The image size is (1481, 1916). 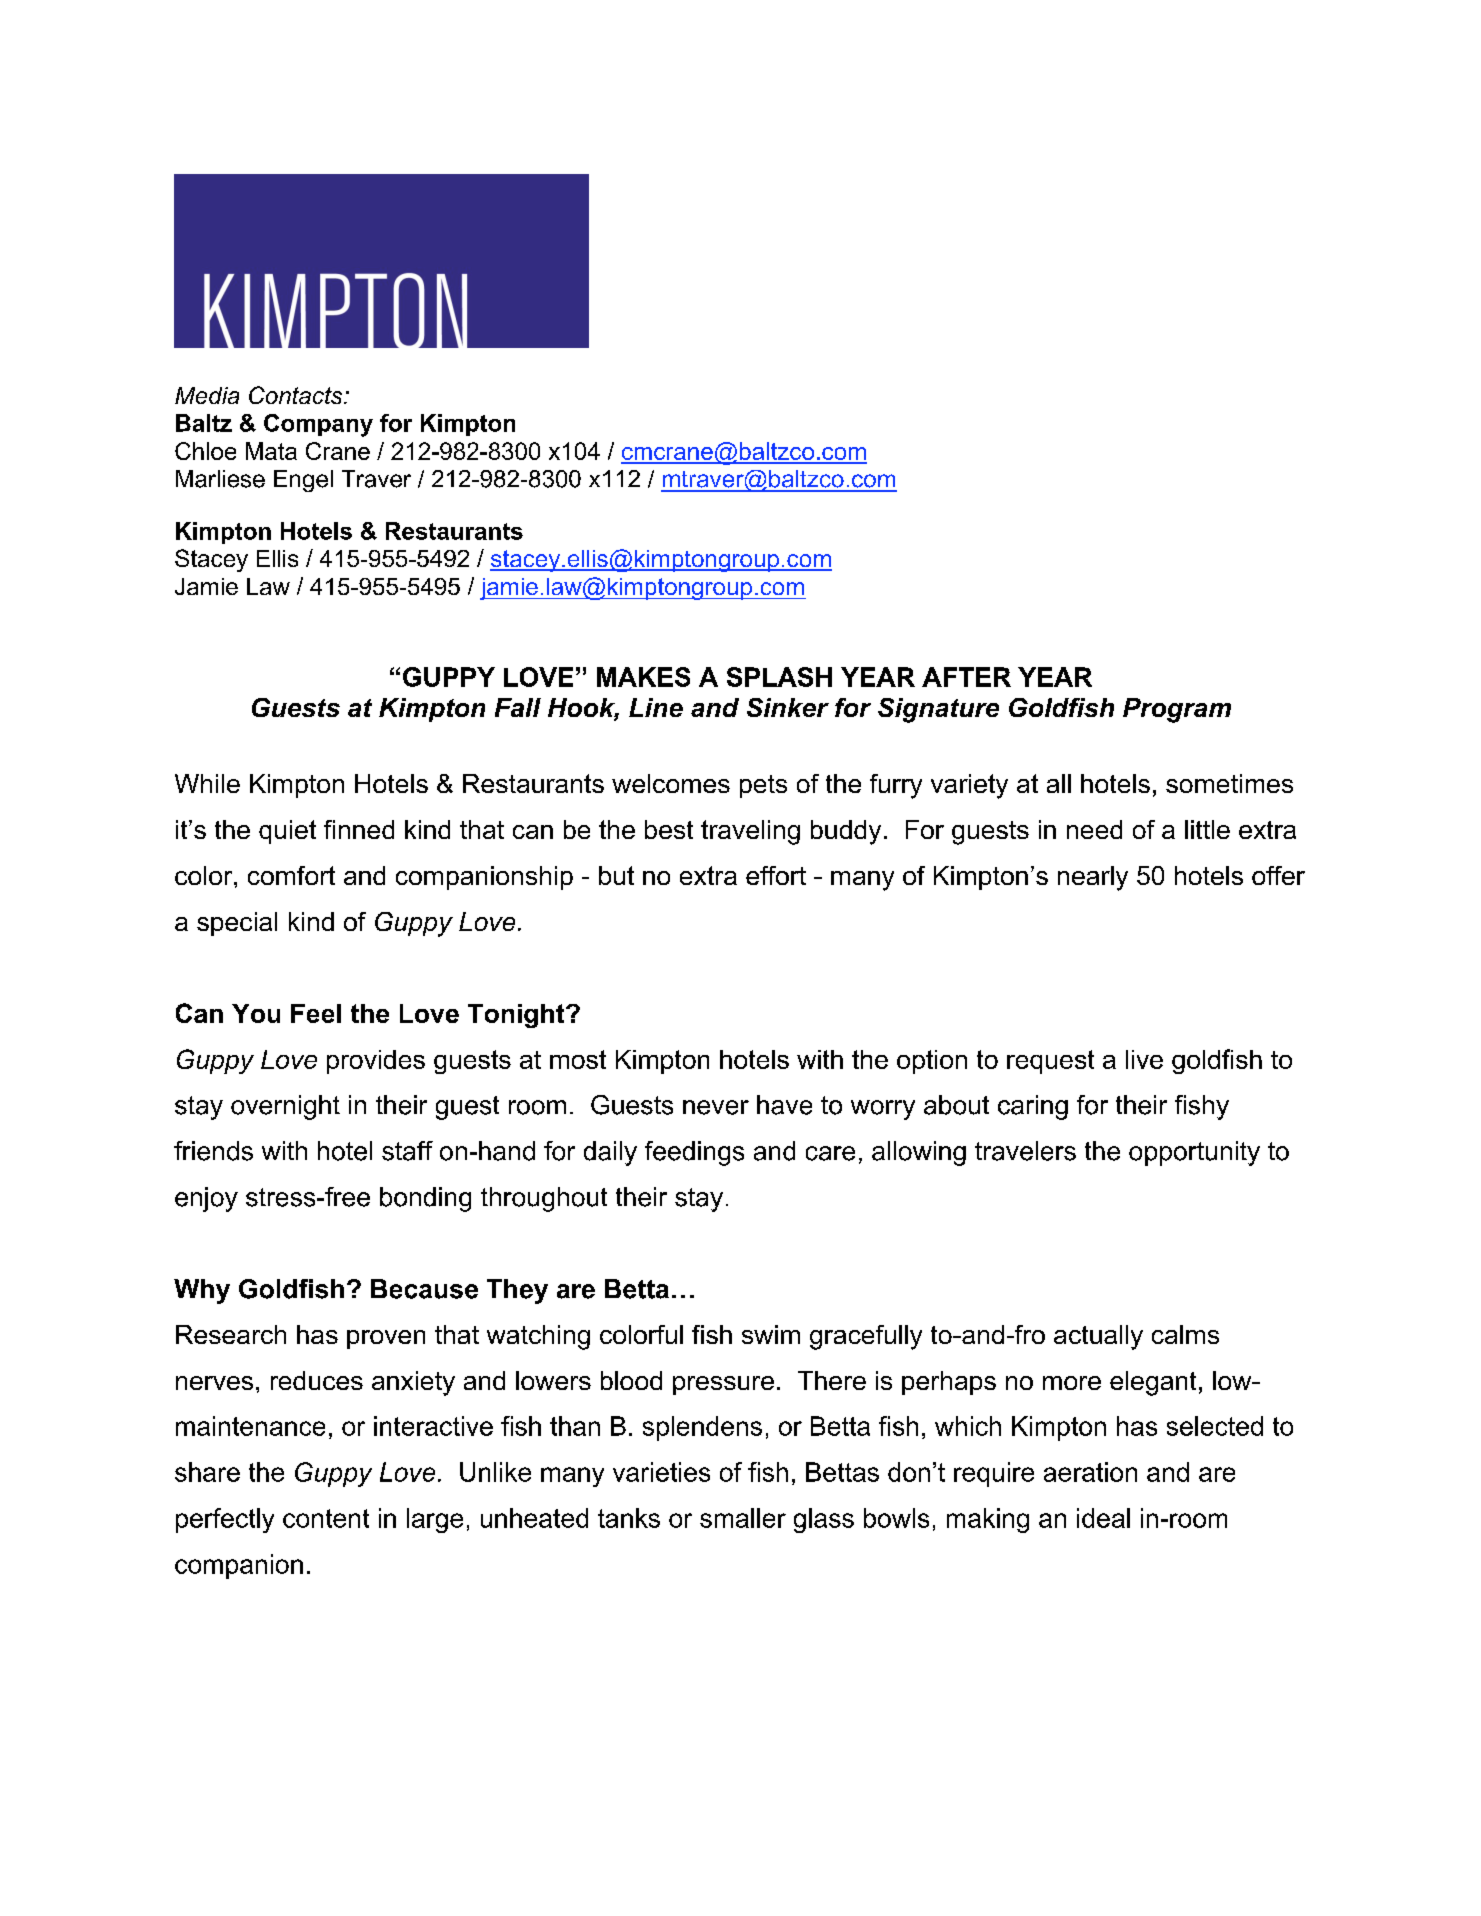 What do you see at coordinates (779, 677) in the page?
I see `SPLASH` at bounding box center [779, 677].
